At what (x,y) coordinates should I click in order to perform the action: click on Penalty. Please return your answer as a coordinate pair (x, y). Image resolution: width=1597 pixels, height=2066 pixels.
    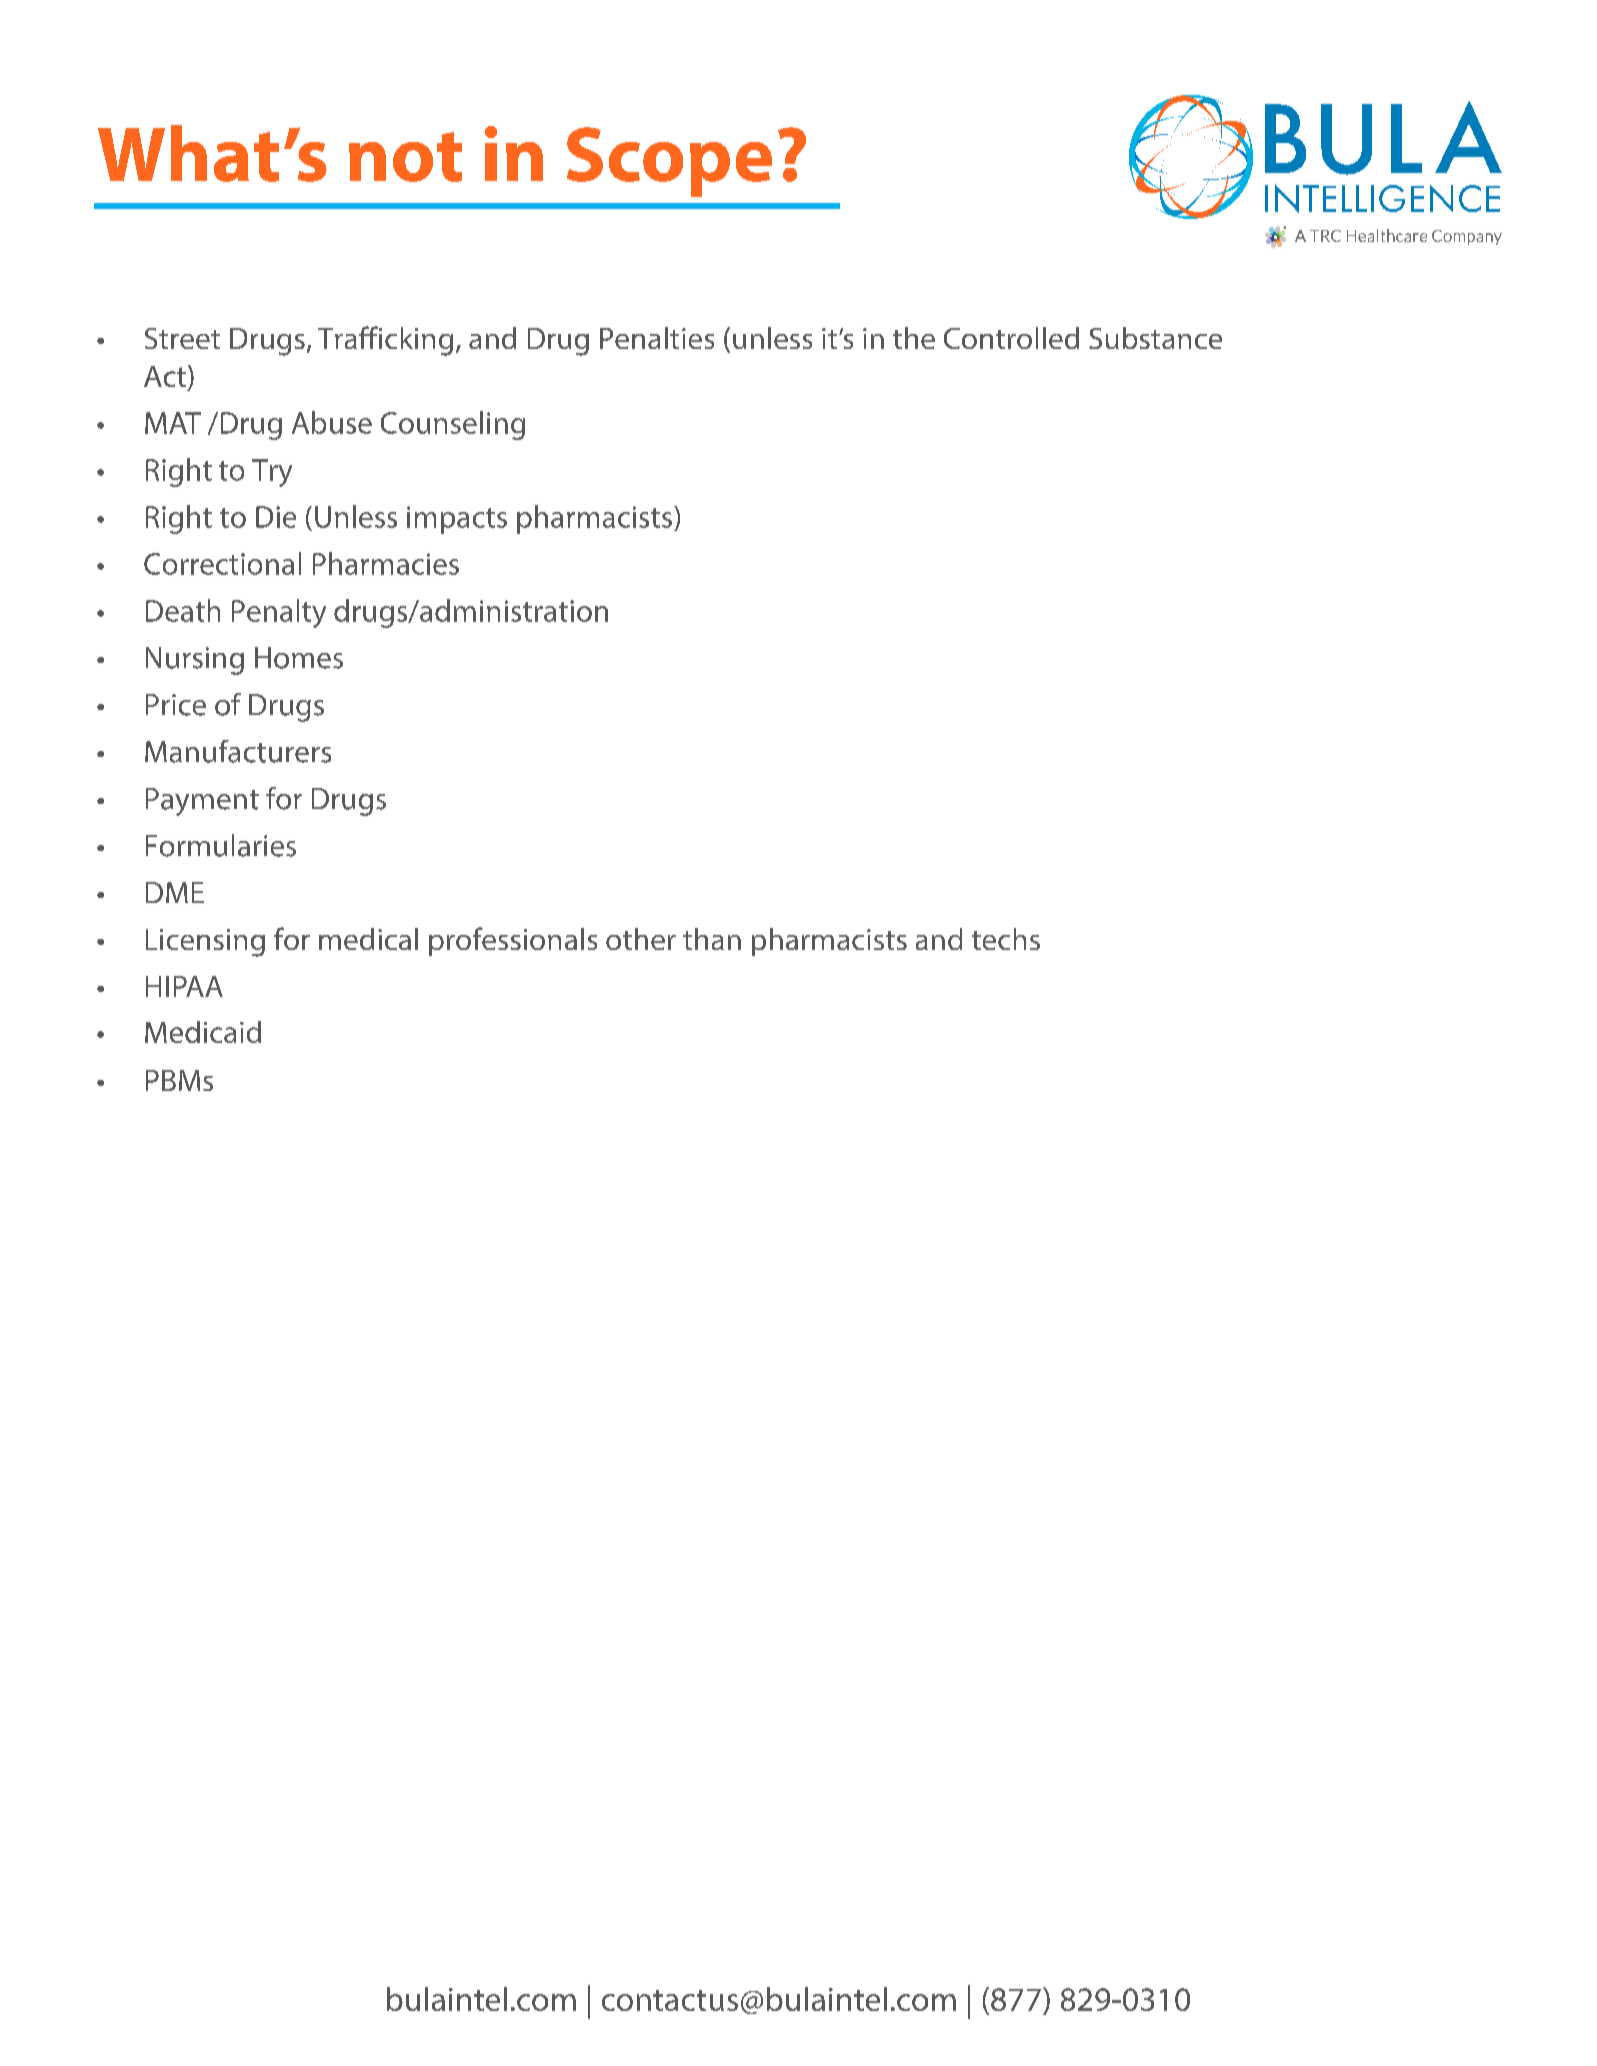
    Looking at the image, I should click on (279, 613).
